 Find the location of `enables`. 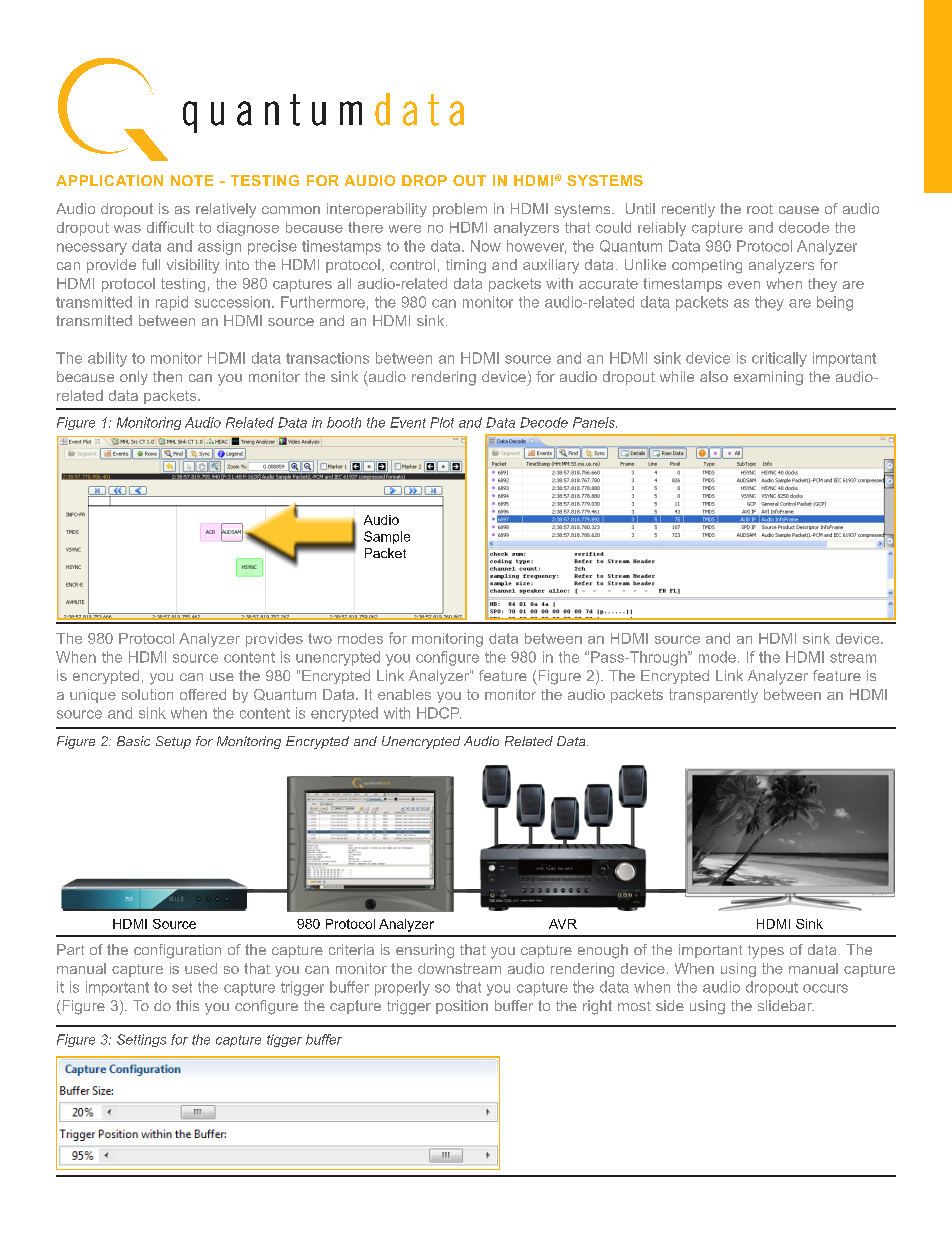

enables is located at coordinates (404, 694).
